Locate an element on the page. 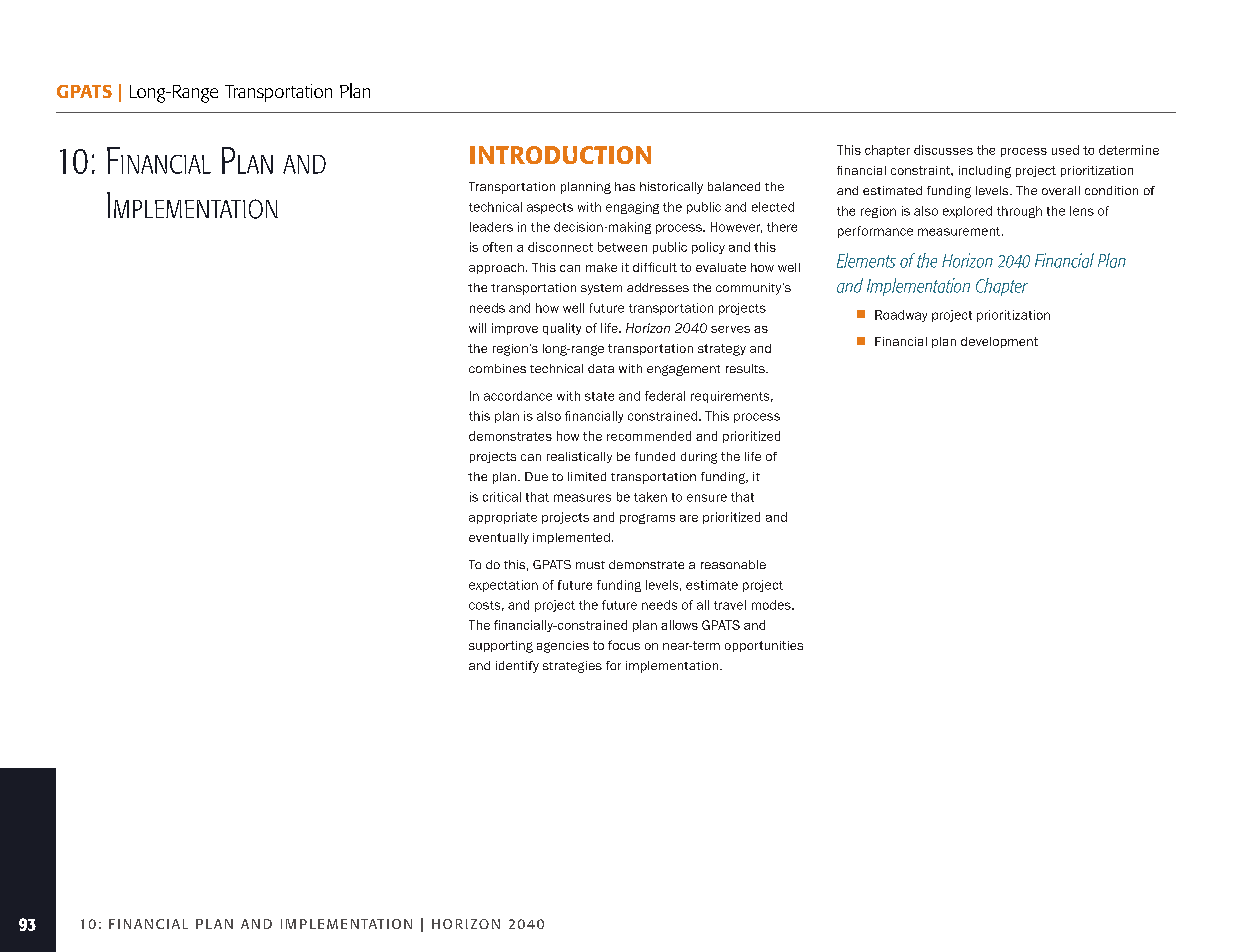  opportunities is located at coordinates (764, 646).
